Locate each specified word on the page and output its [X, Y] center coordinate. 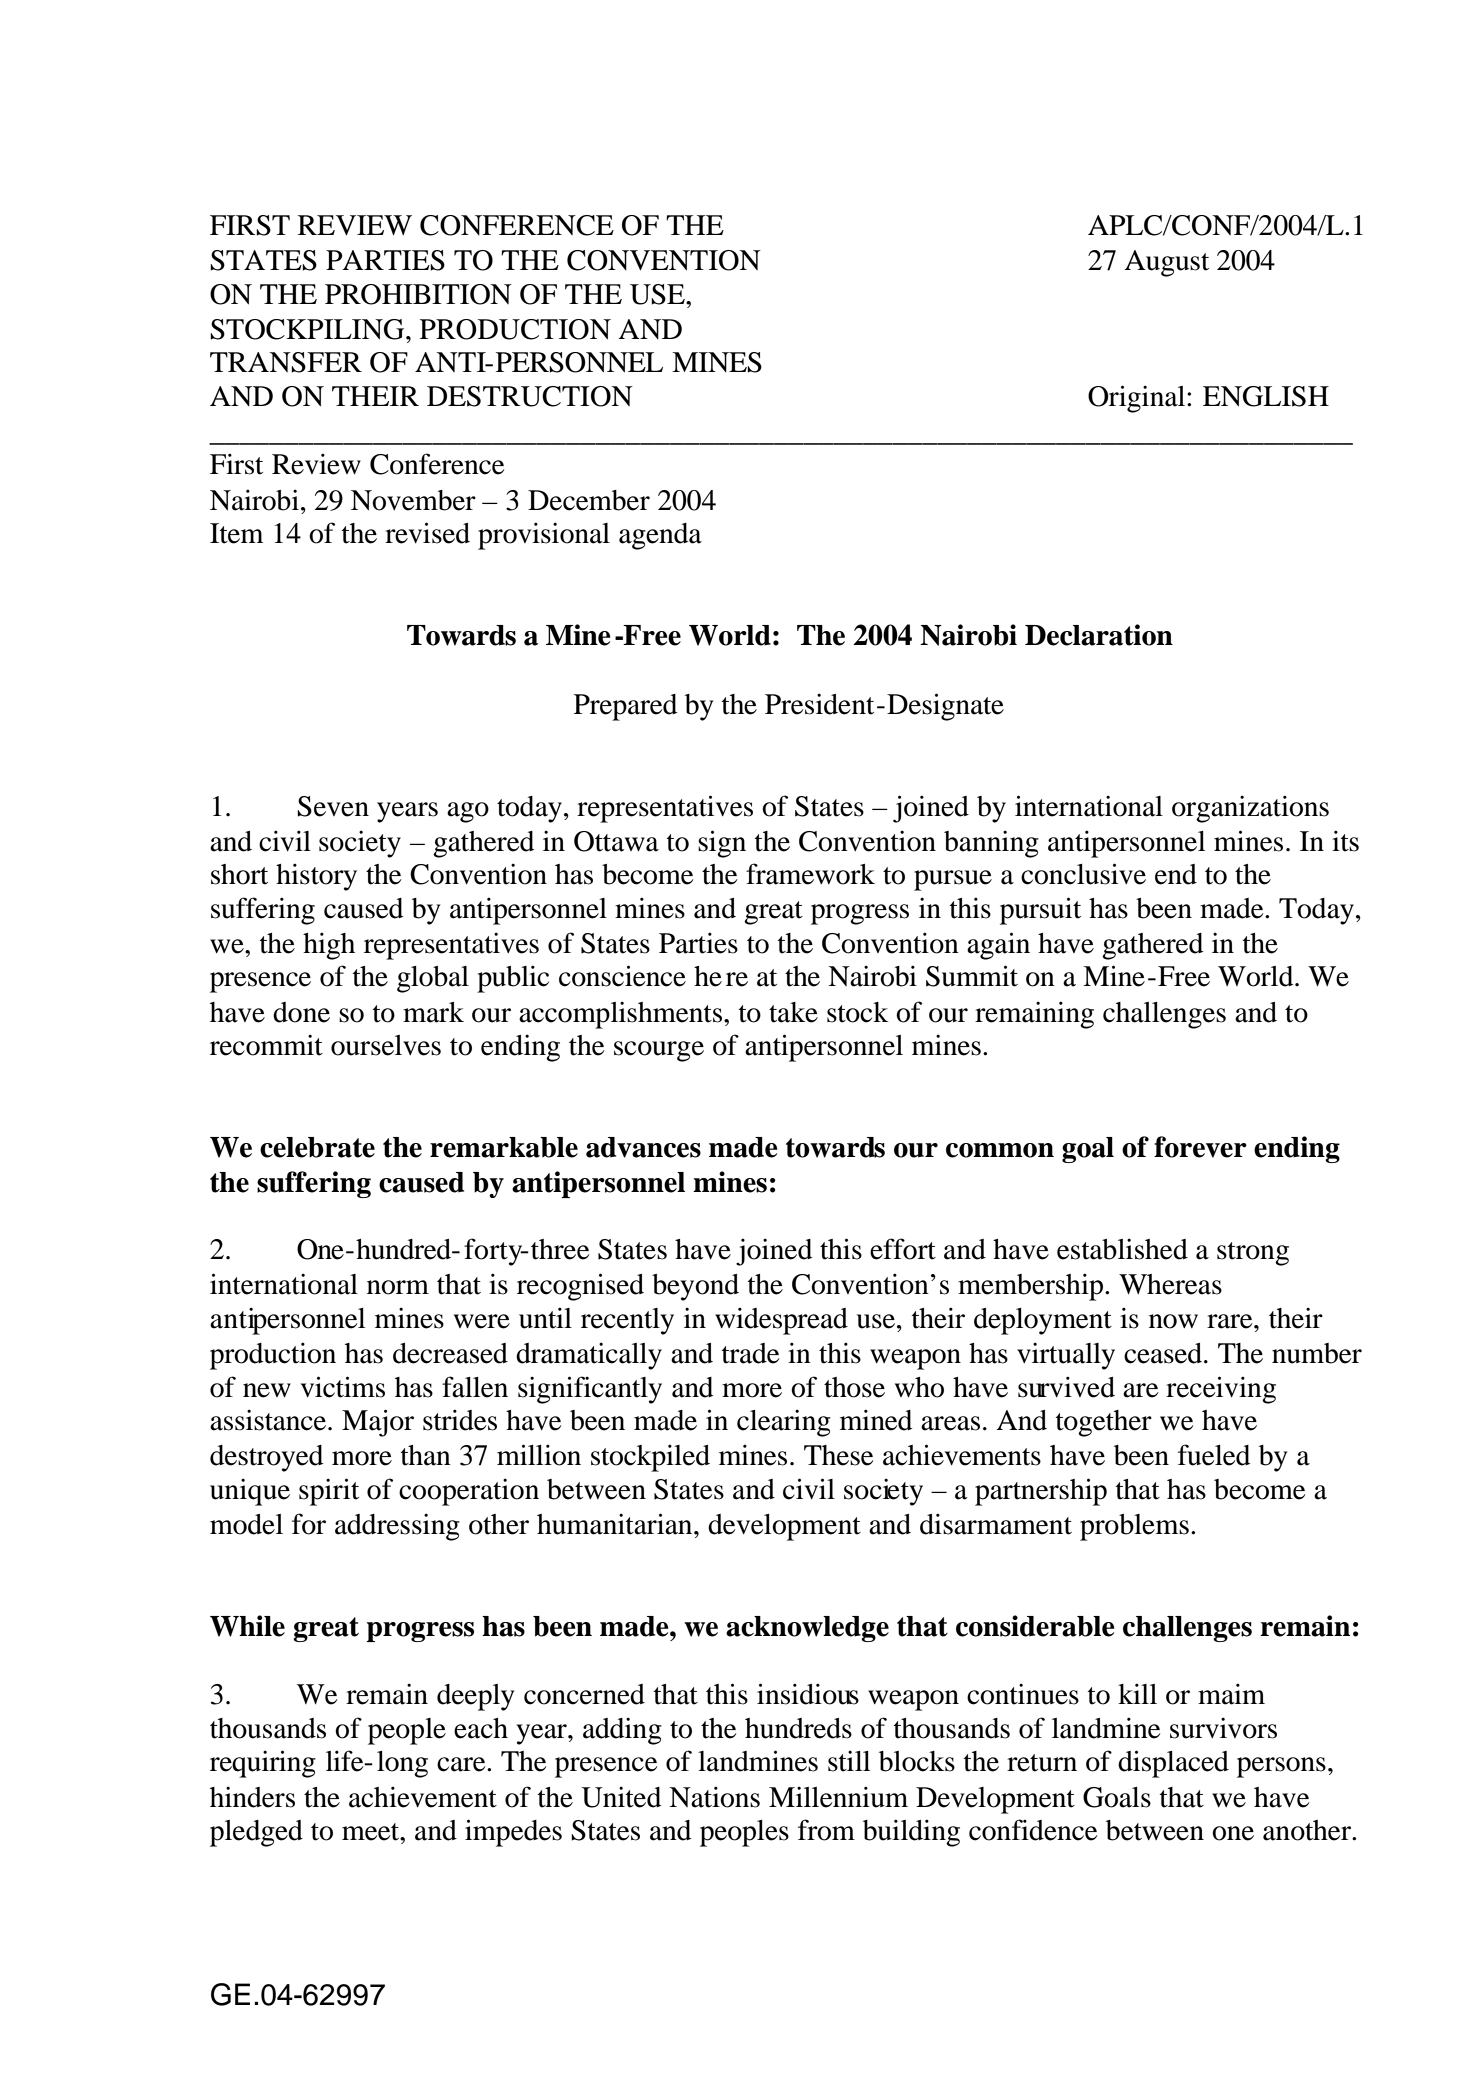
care [462, 1764]
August [1166, 263]
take [793, 1012]
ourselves [386, 1045]
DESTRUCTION [530, 396]
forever [1200, 1147]
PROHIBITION [418, 294]
